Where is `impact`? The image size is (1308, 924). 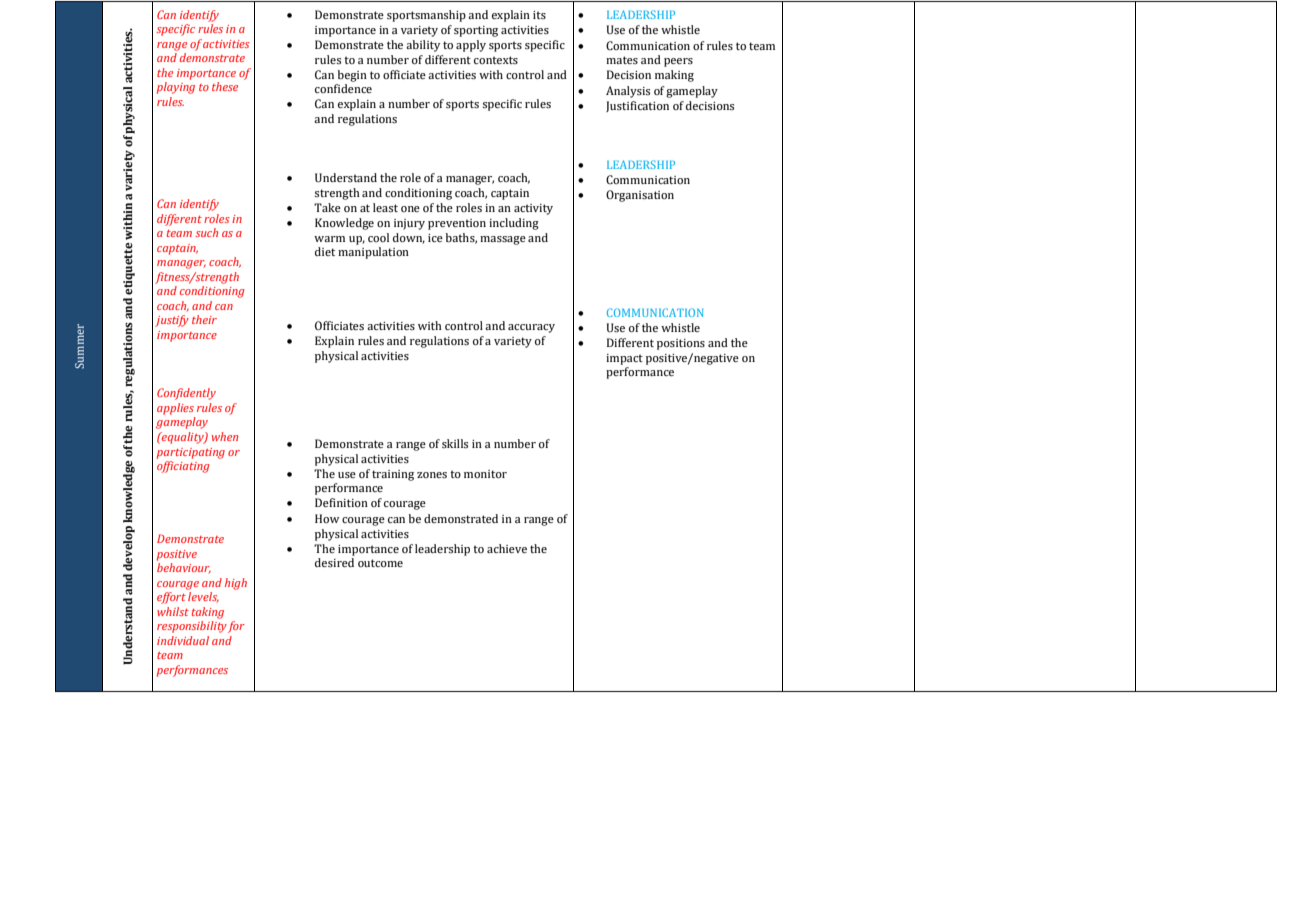
impact is located at coordinates (624, 359).
